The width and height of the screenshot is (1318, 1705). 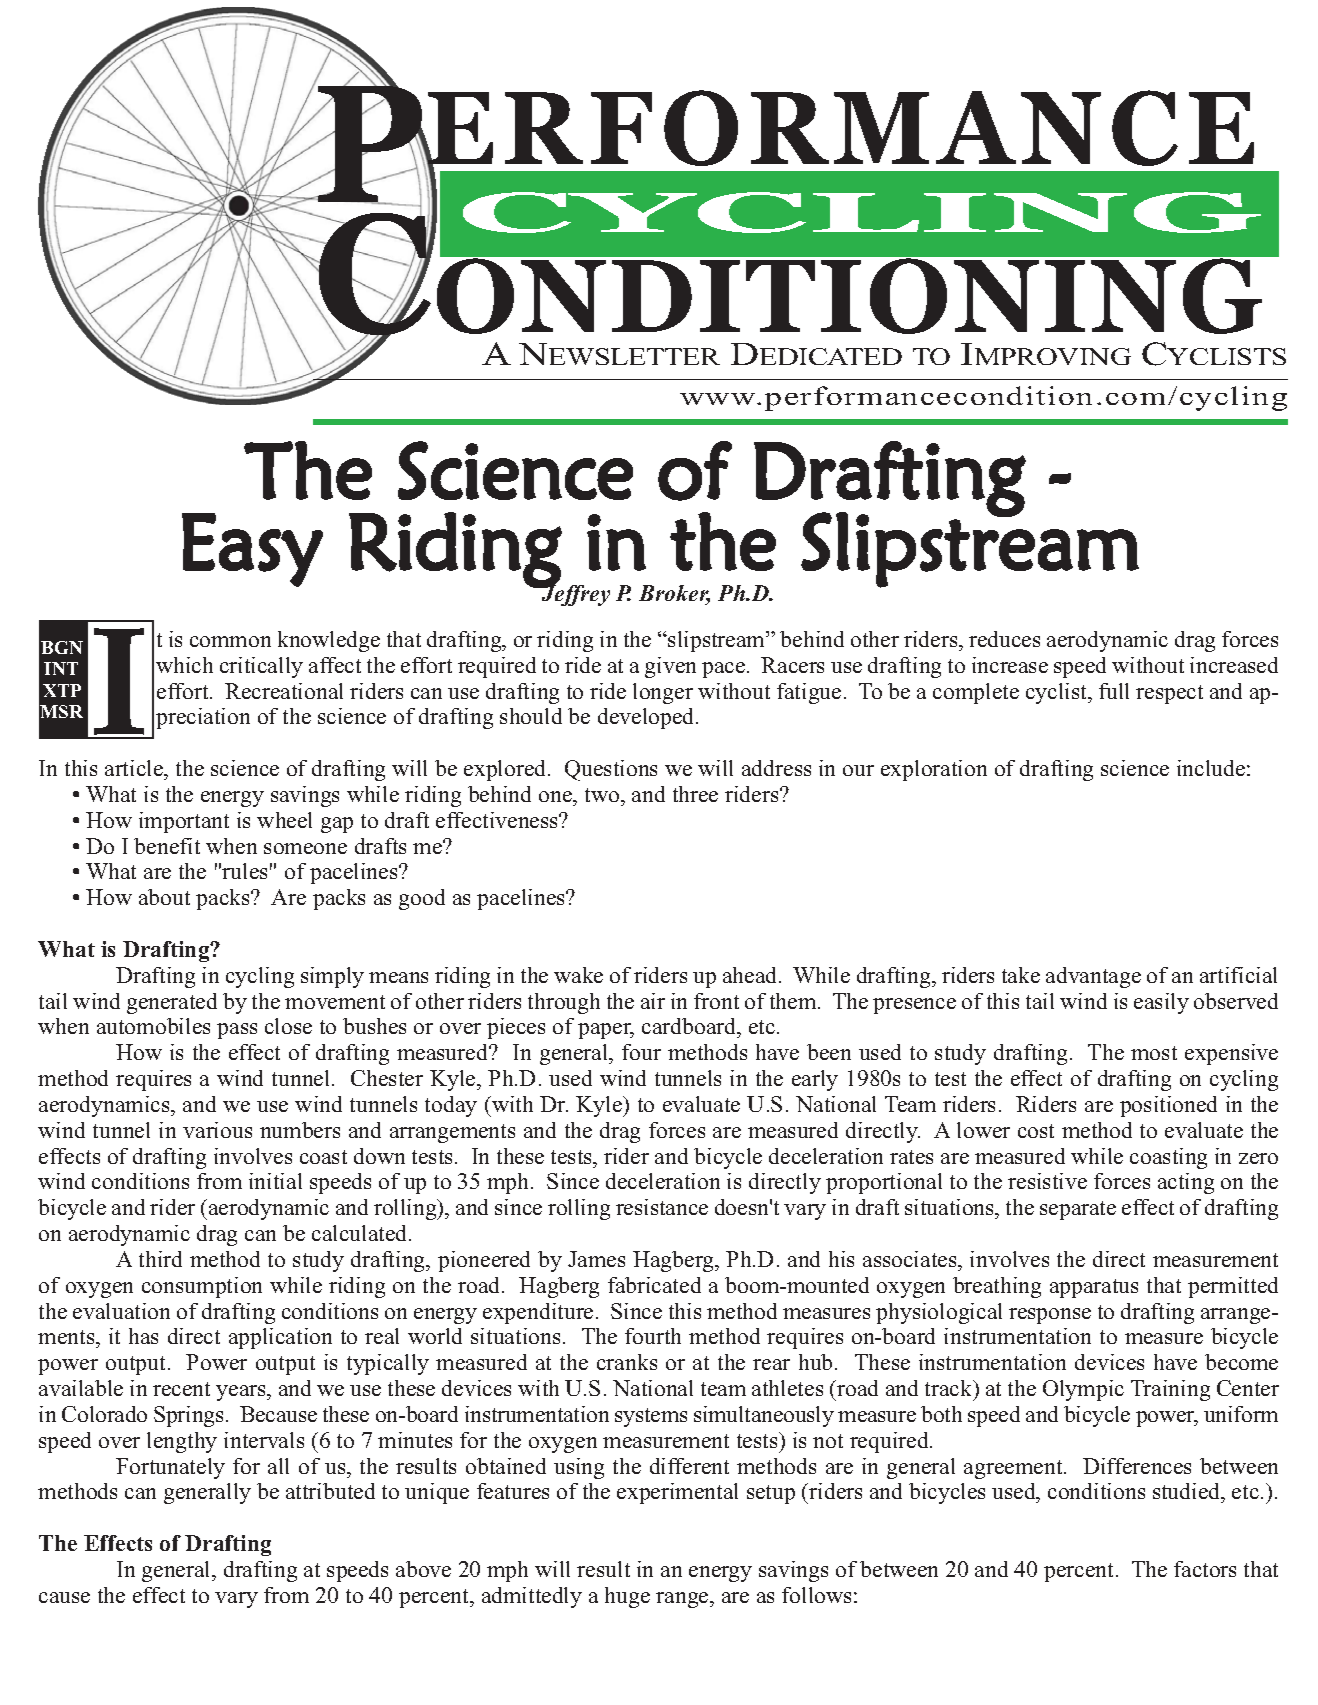 I want to click on air, so click(x=653, y=1001).
